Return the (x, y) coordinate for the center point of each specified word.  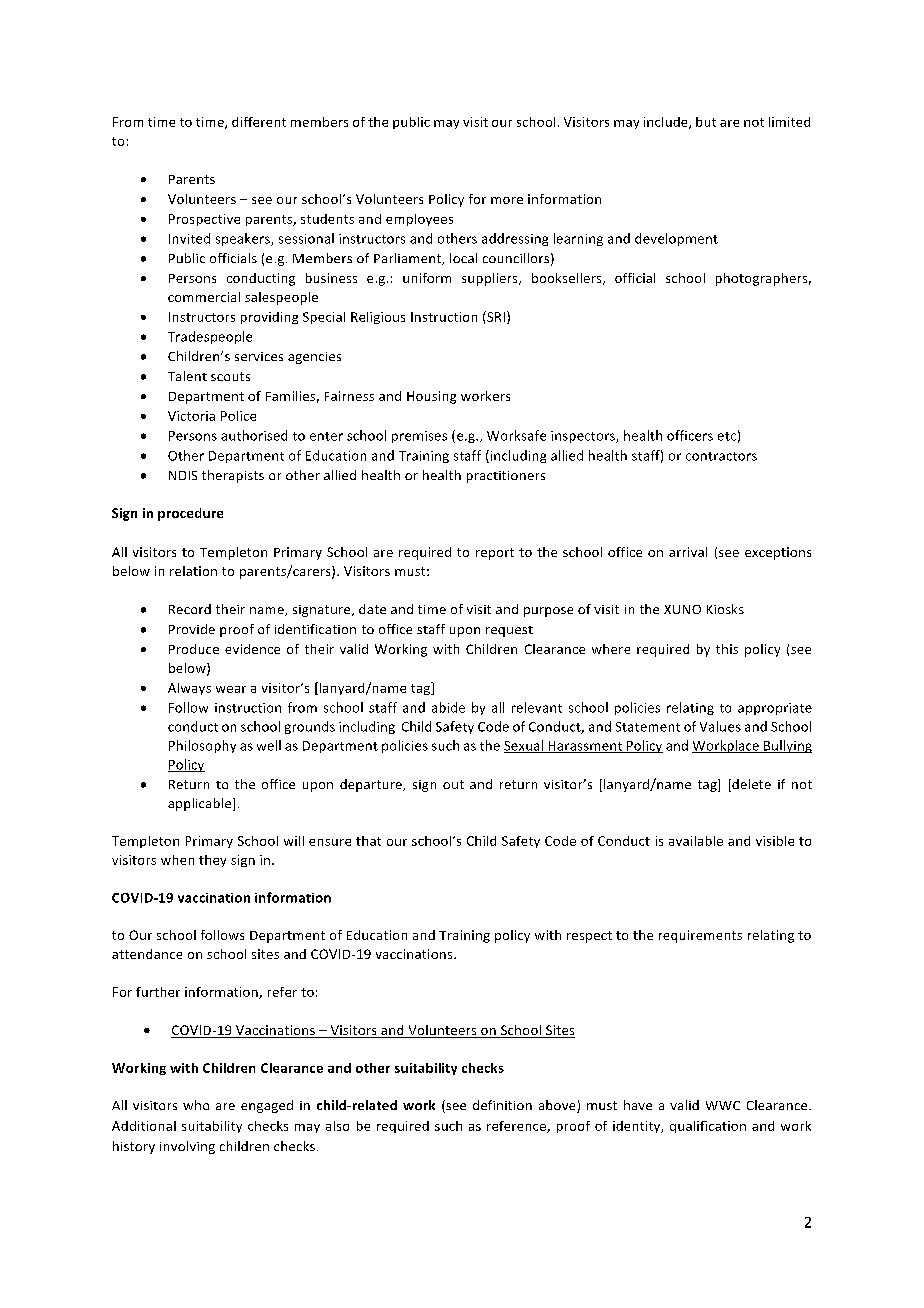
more (507, 200)
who (196, 1105)
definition (502, 1105)
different (259, 122)
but (706, 122)
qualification (708, 1127)
